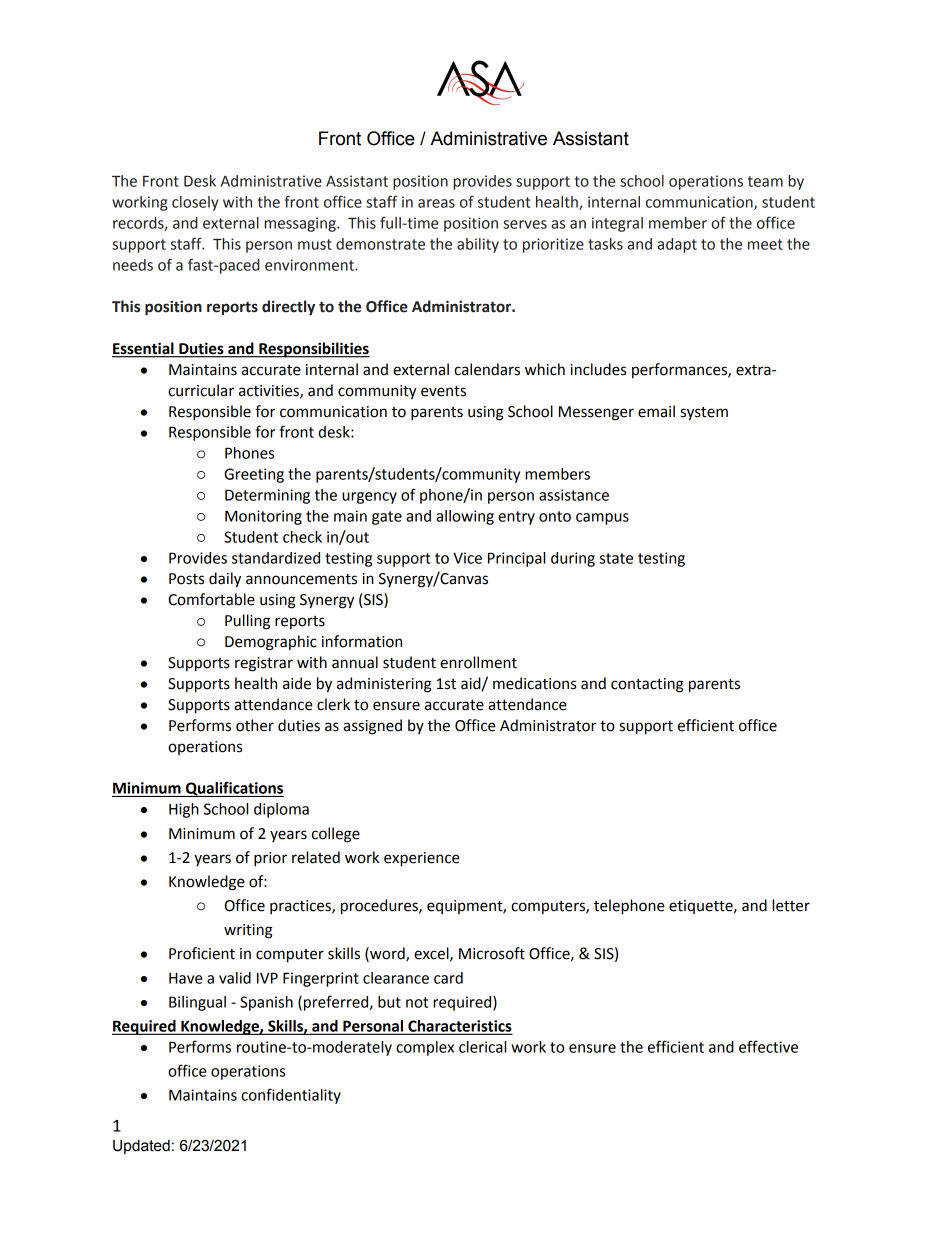 The width and height of the image is (952, 1233). Describe the element at coordinates (482, 1047) in the image. I see `clerical` at that location.
